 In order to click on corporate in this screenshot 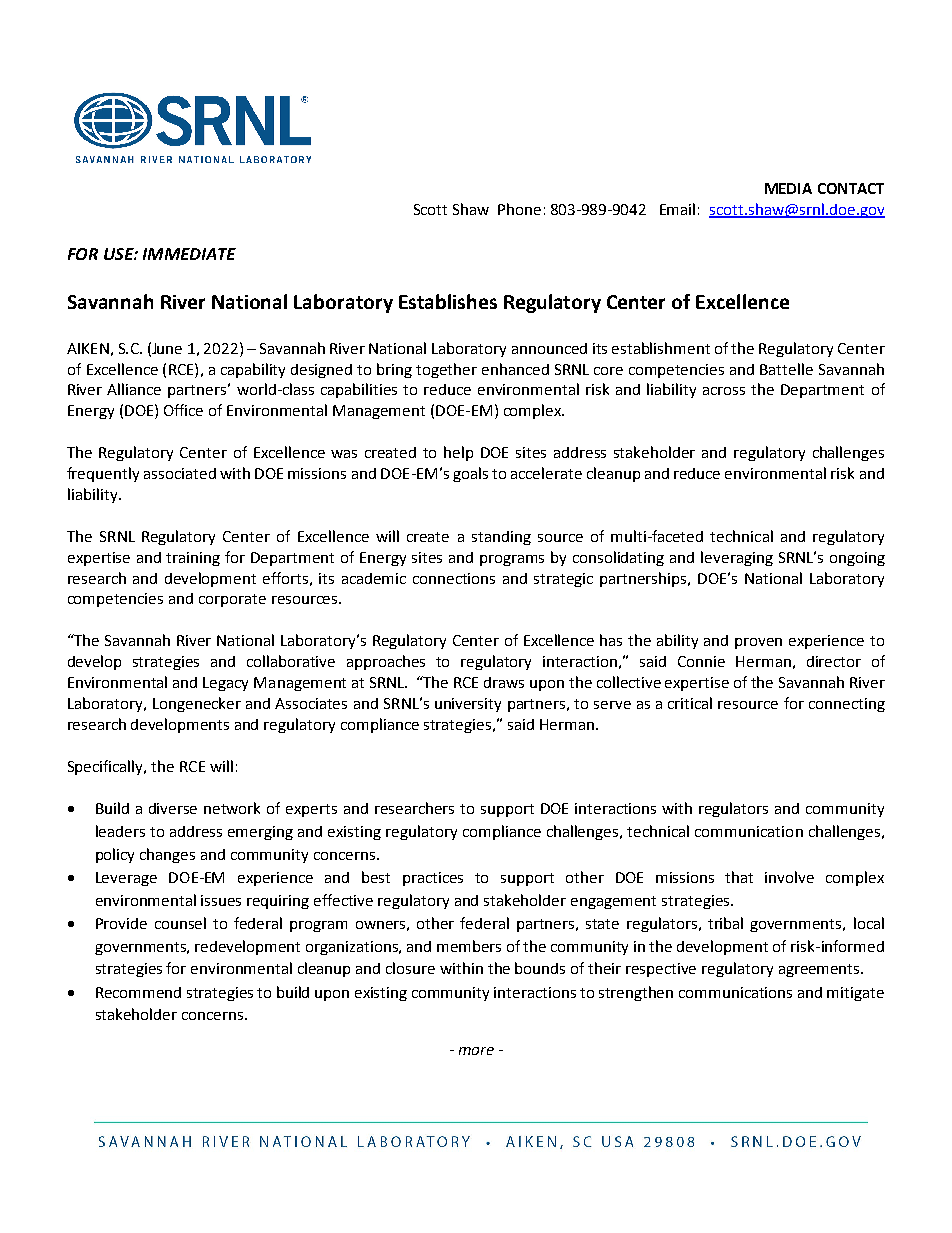, I will do `click(232, 600)`.
